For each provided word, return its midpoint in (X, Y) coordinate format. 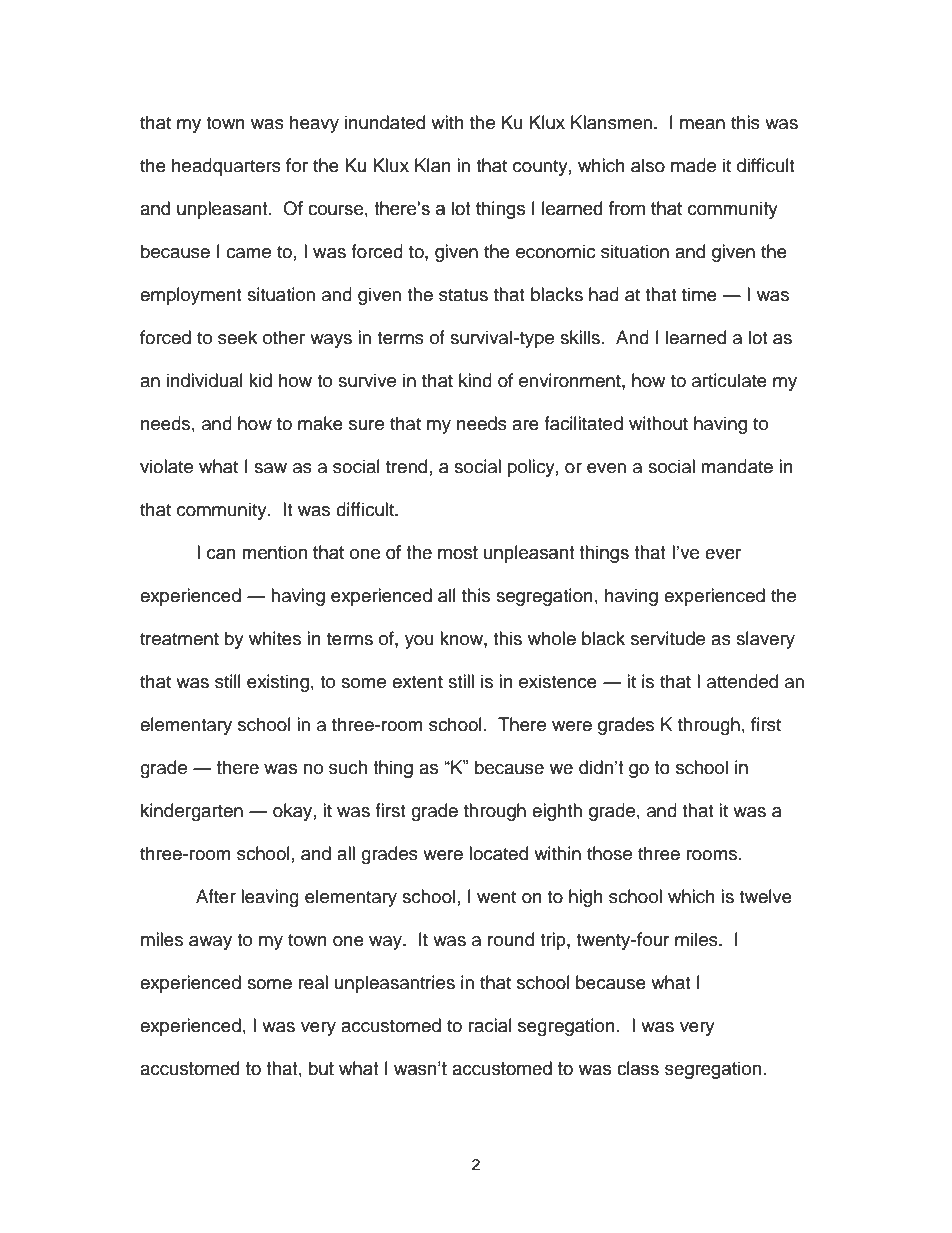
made (693, 165)
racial (490, 1025)
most (458, 553)
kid (260, 380)
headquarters (226, 167)
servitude (668, 638)
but (321, 1068)
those (609, 853)
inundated (385, 122)
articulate (729, 380)
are (525, 425)
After (216, 896)
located (498, 853)
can (221, 554)
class (638, 1068)
